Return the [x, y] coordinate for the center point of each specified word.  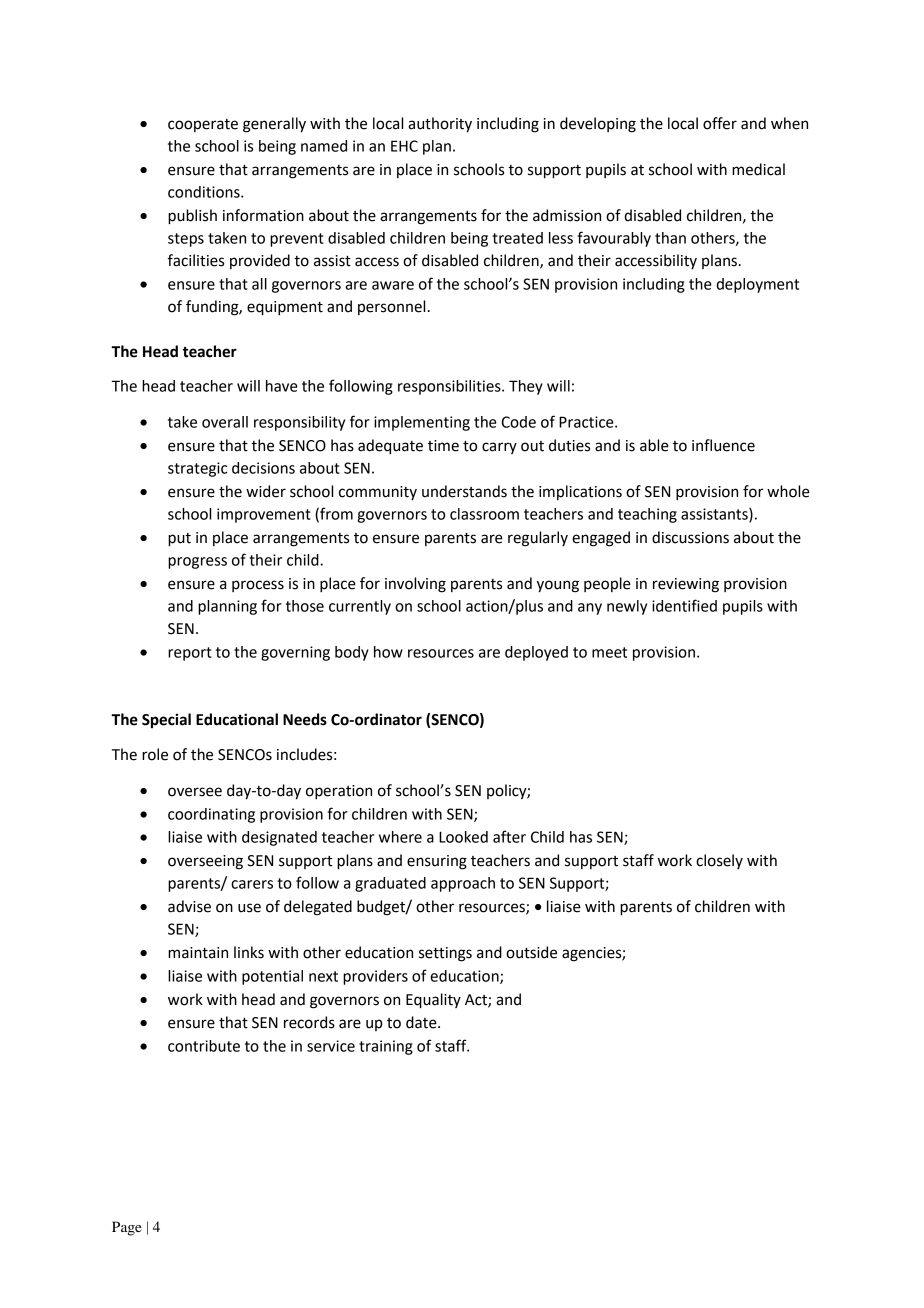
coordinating [211, 815]
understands [464, 491]
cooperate [203, 125]
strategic [197, 469]
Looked [463, 837]
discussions [690, 537]
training [386, 1047]
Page [126, 1228]
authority [440, 125]
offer [720, 123]
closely [719, 861]
